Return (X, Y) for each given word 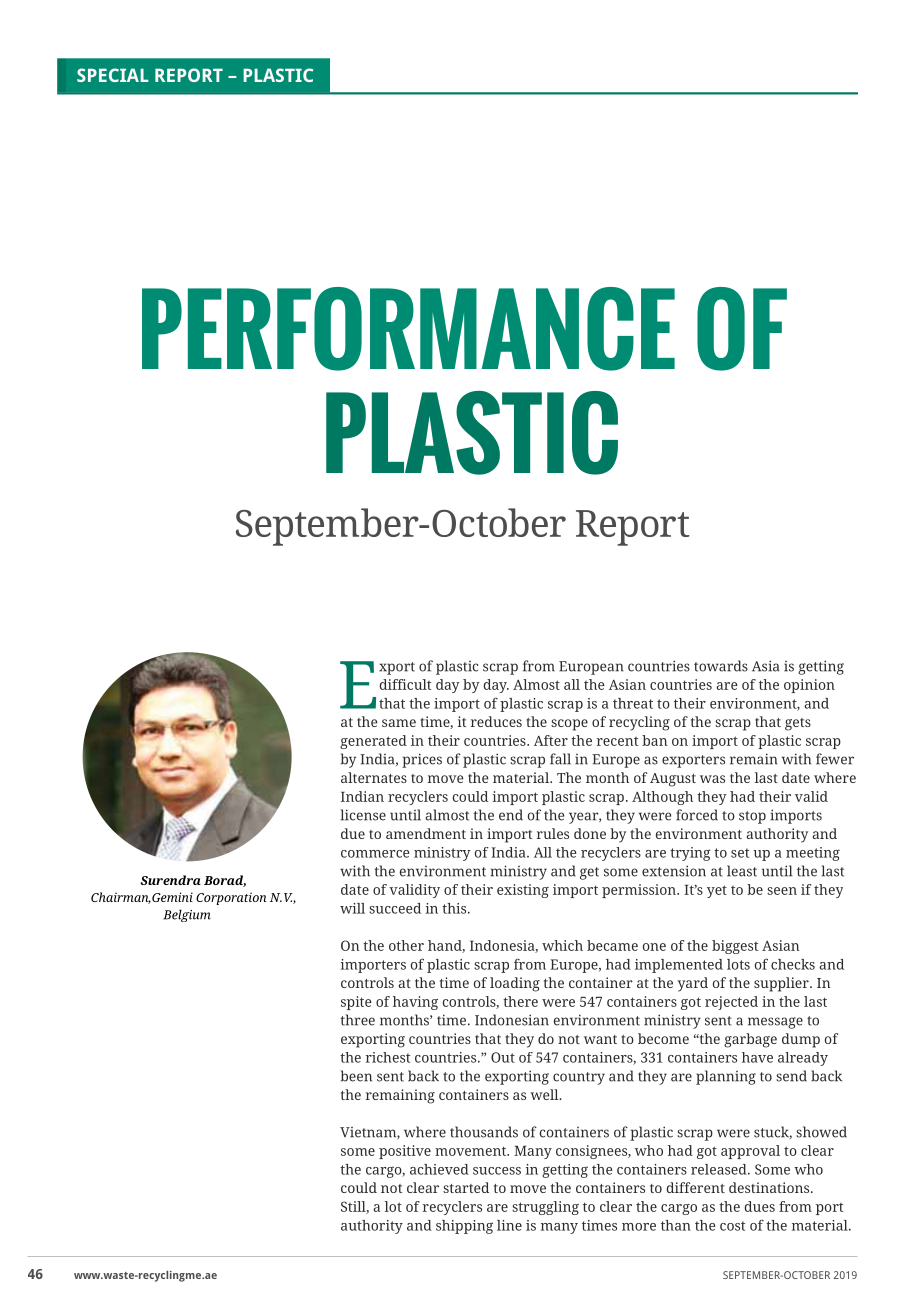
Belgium (187, 916)
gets (798, 724)
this (455, 908)
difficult (405, 684)
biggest (735, 947)
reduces (496, 721)
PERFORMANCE (408, 329)
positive (405, 1152)
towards (721, 666)
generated (373, 742)
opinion (809, 686)
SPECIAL (113, 75)
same (399, 723)
